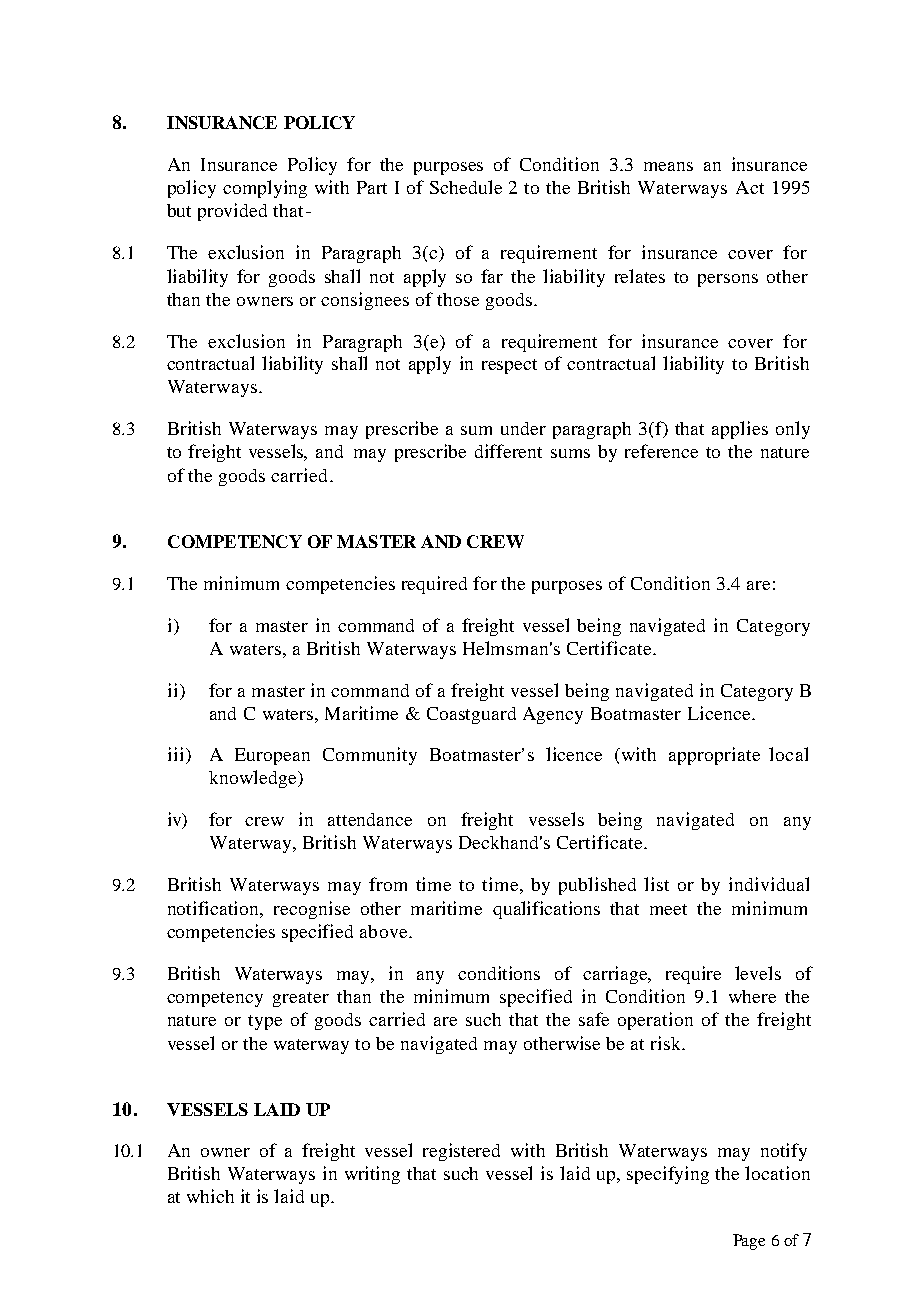 This screenshot has height=1307, width=924. What do you see at coordinates (265, 189) in the screenshot?
I see `complying` at bounding box center [265, 189].
